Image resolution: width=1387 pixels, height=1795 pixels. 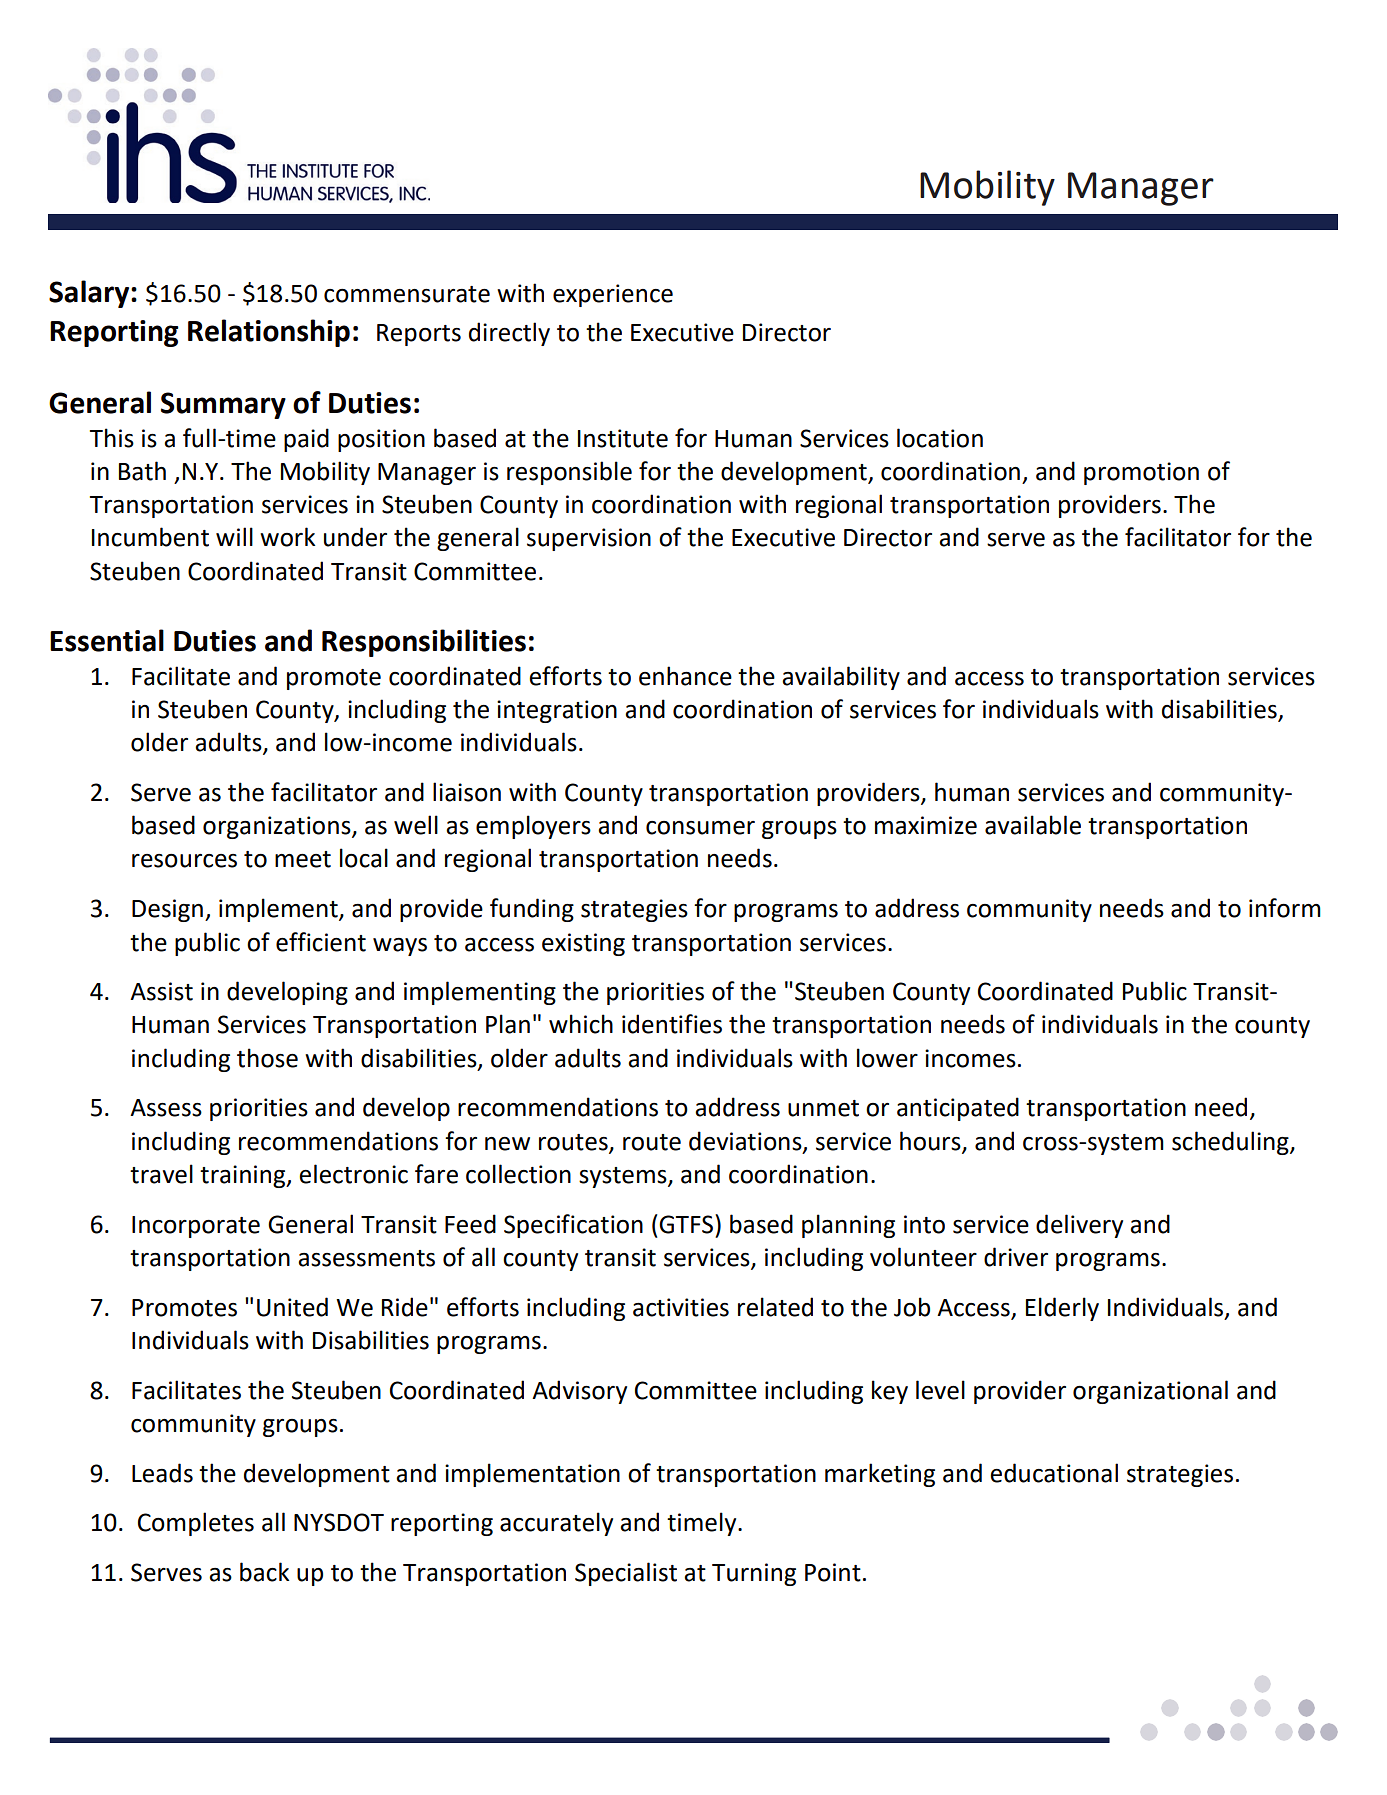 What do you see at coordinates (626, 1574) in the screenshot?
I see `Specialist` at bounding box center [626, 1574].
